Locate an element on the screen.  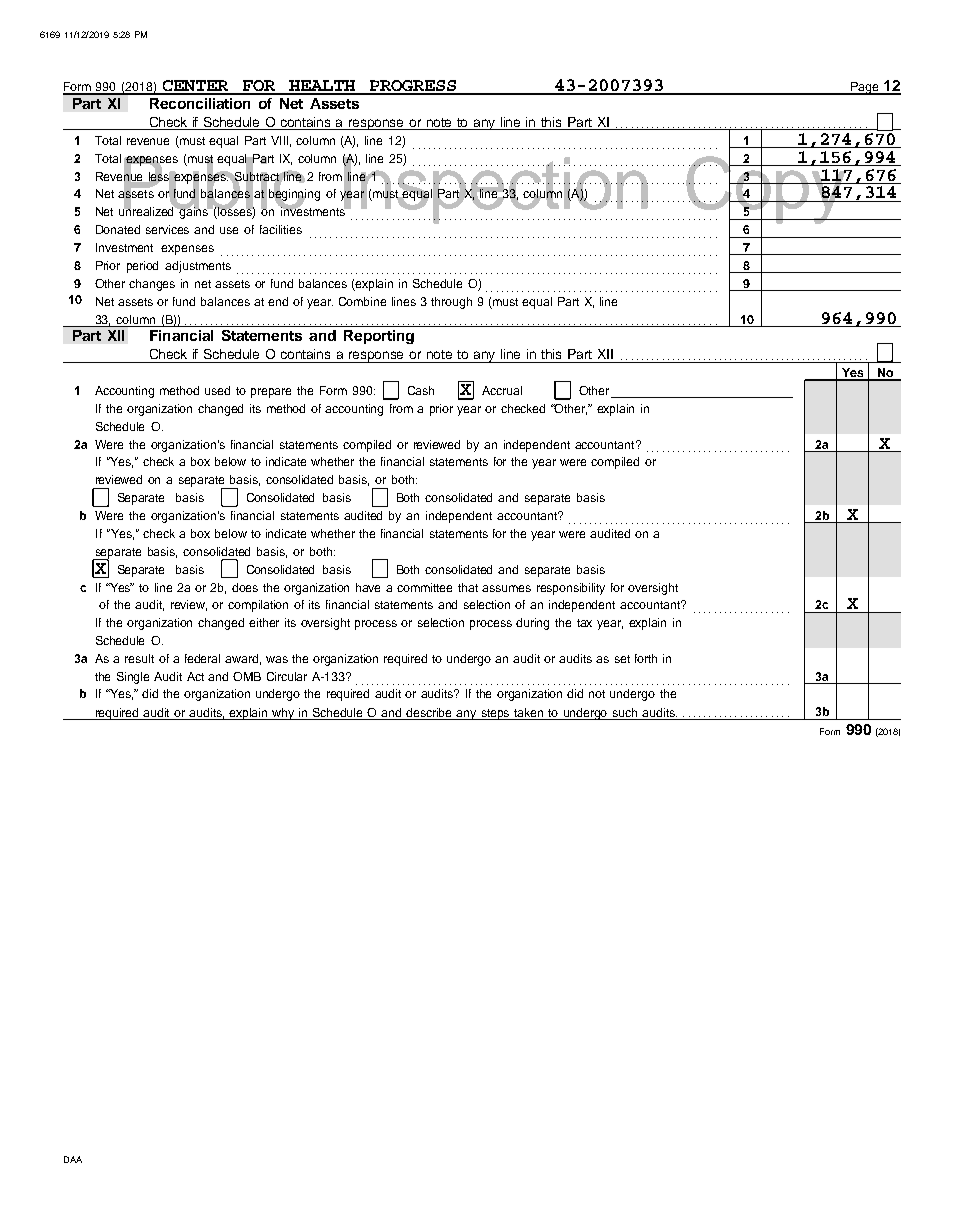
CENTER is located at coordinates (195, 87).
